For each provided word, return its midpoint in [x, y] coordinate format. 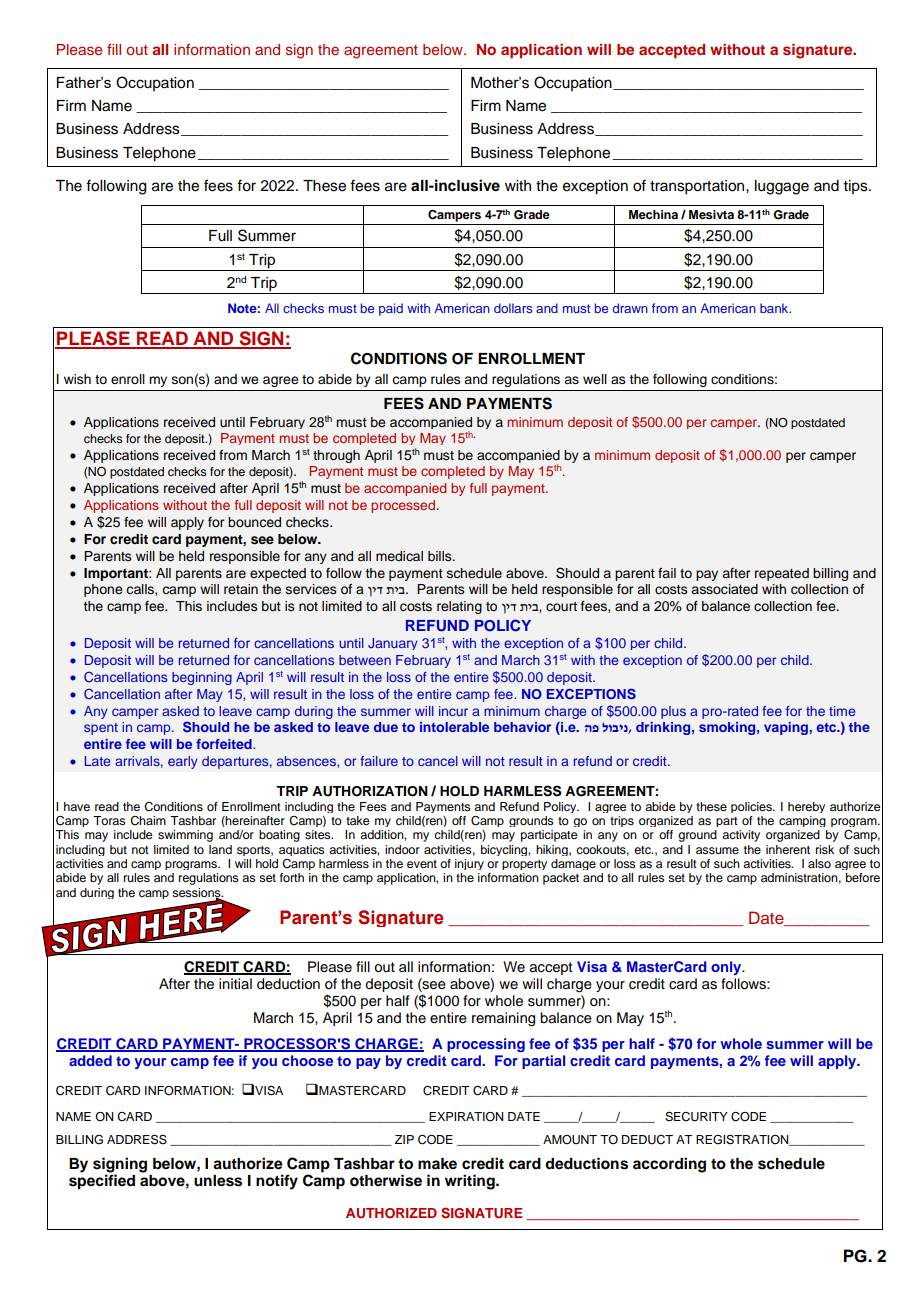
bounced [254, 522]
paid [391, 309]
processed [404, 506]
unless [218, 1181]
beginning [202, 678]
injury [469, 864]
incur [453, 711]
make [437, 1163]
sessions [197, 893]
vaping [786, 728]
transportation [698, 187]
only [727, 968]
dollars [513, 308]
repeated [782, 574]
